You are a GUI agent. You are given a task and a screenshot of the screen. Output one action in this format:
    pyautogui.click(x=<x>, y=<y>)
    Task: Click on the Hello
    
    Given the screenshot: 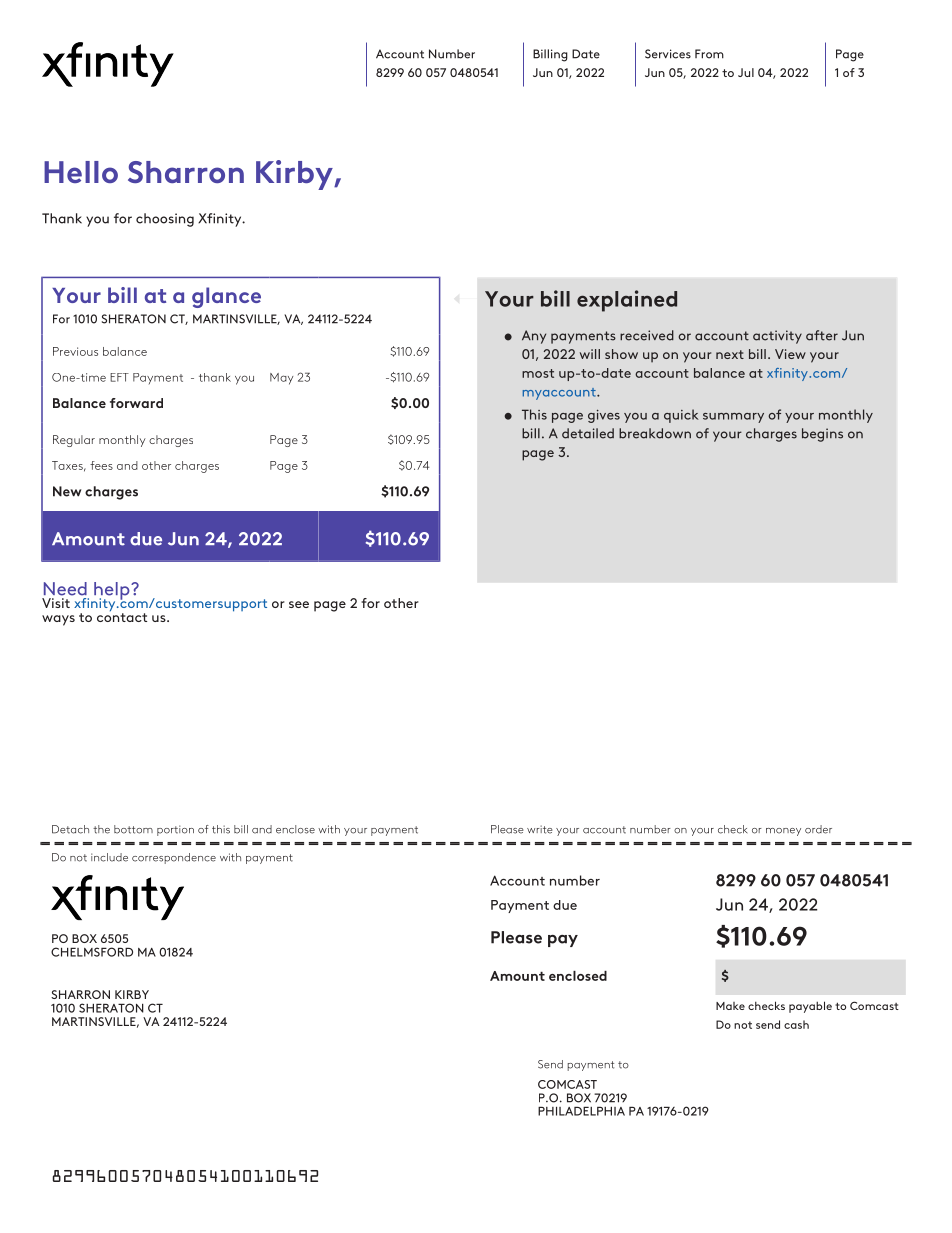 What is the action you would take?
    pyautogui.click(x=81, y=172)
